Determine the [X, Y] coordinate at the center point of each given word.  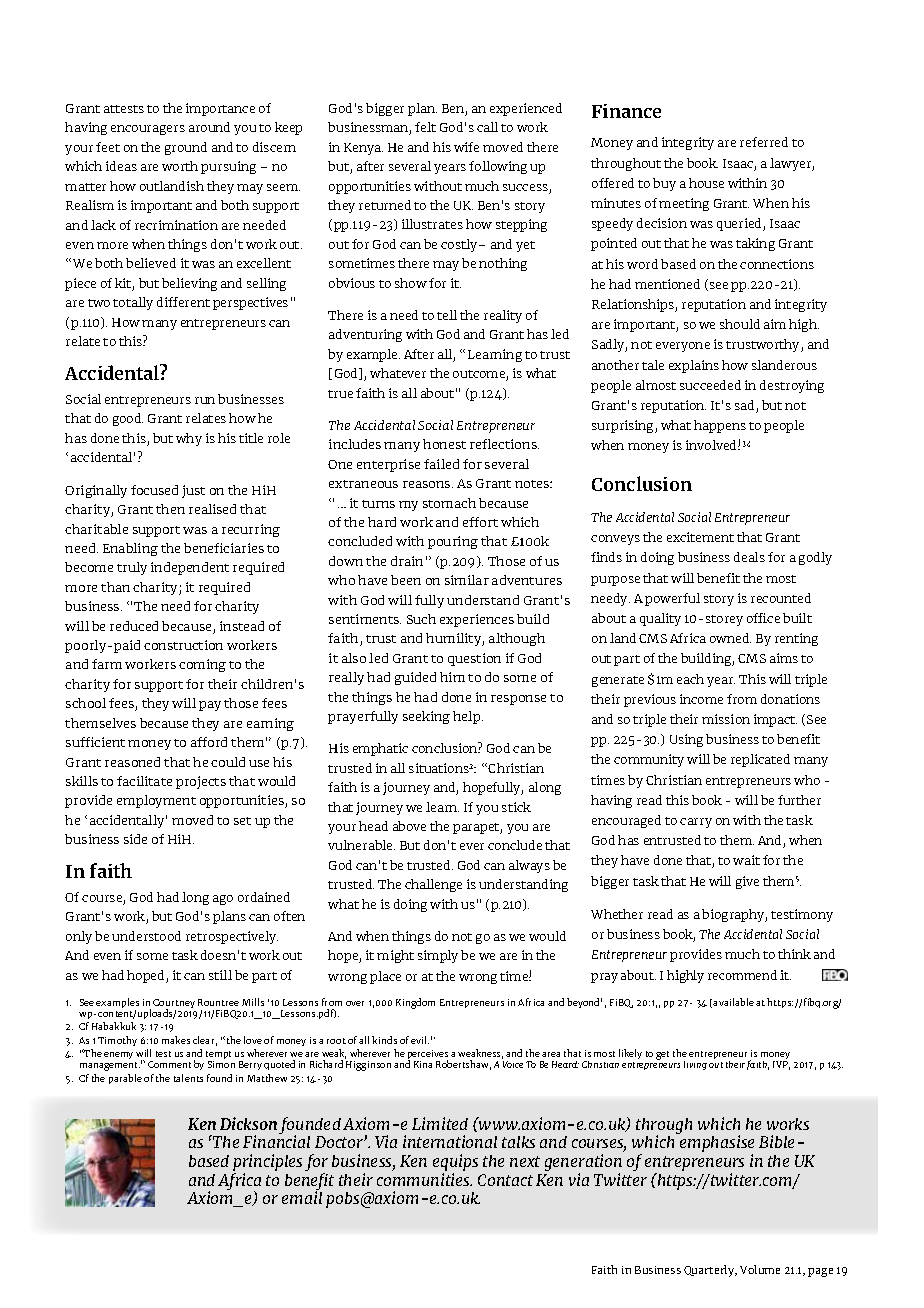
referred [764, 142]
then [170, 509]
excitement [700, 537]
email [302, 1197]
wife [466, 147]
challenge [433, 885]
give [747, 882]
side [135, 839]
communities [424, 1179]
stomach [449, 503]
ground [186, 148]
